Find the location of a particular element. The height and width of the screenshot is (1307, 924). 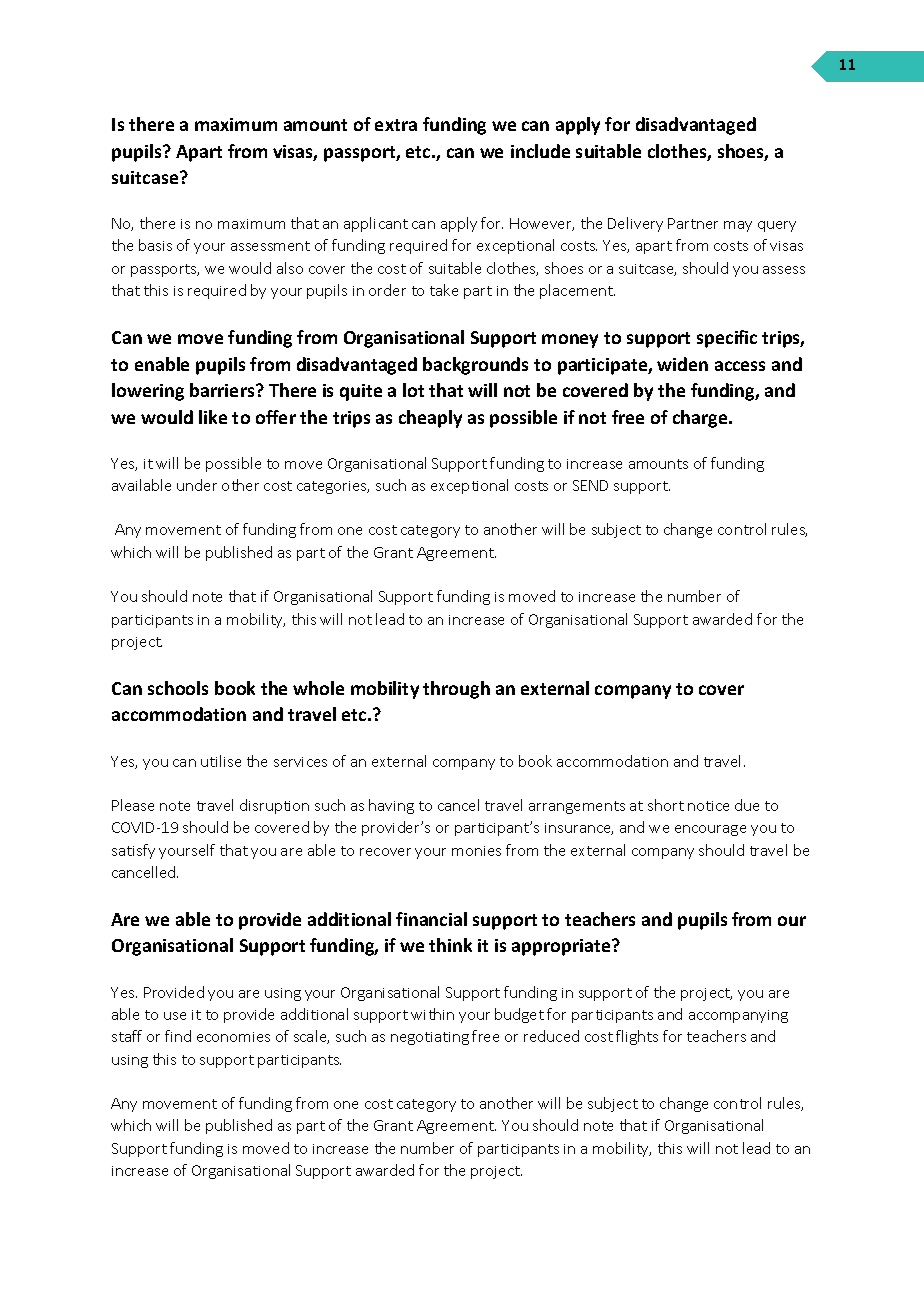

may is located at coordinates (738, 226).
